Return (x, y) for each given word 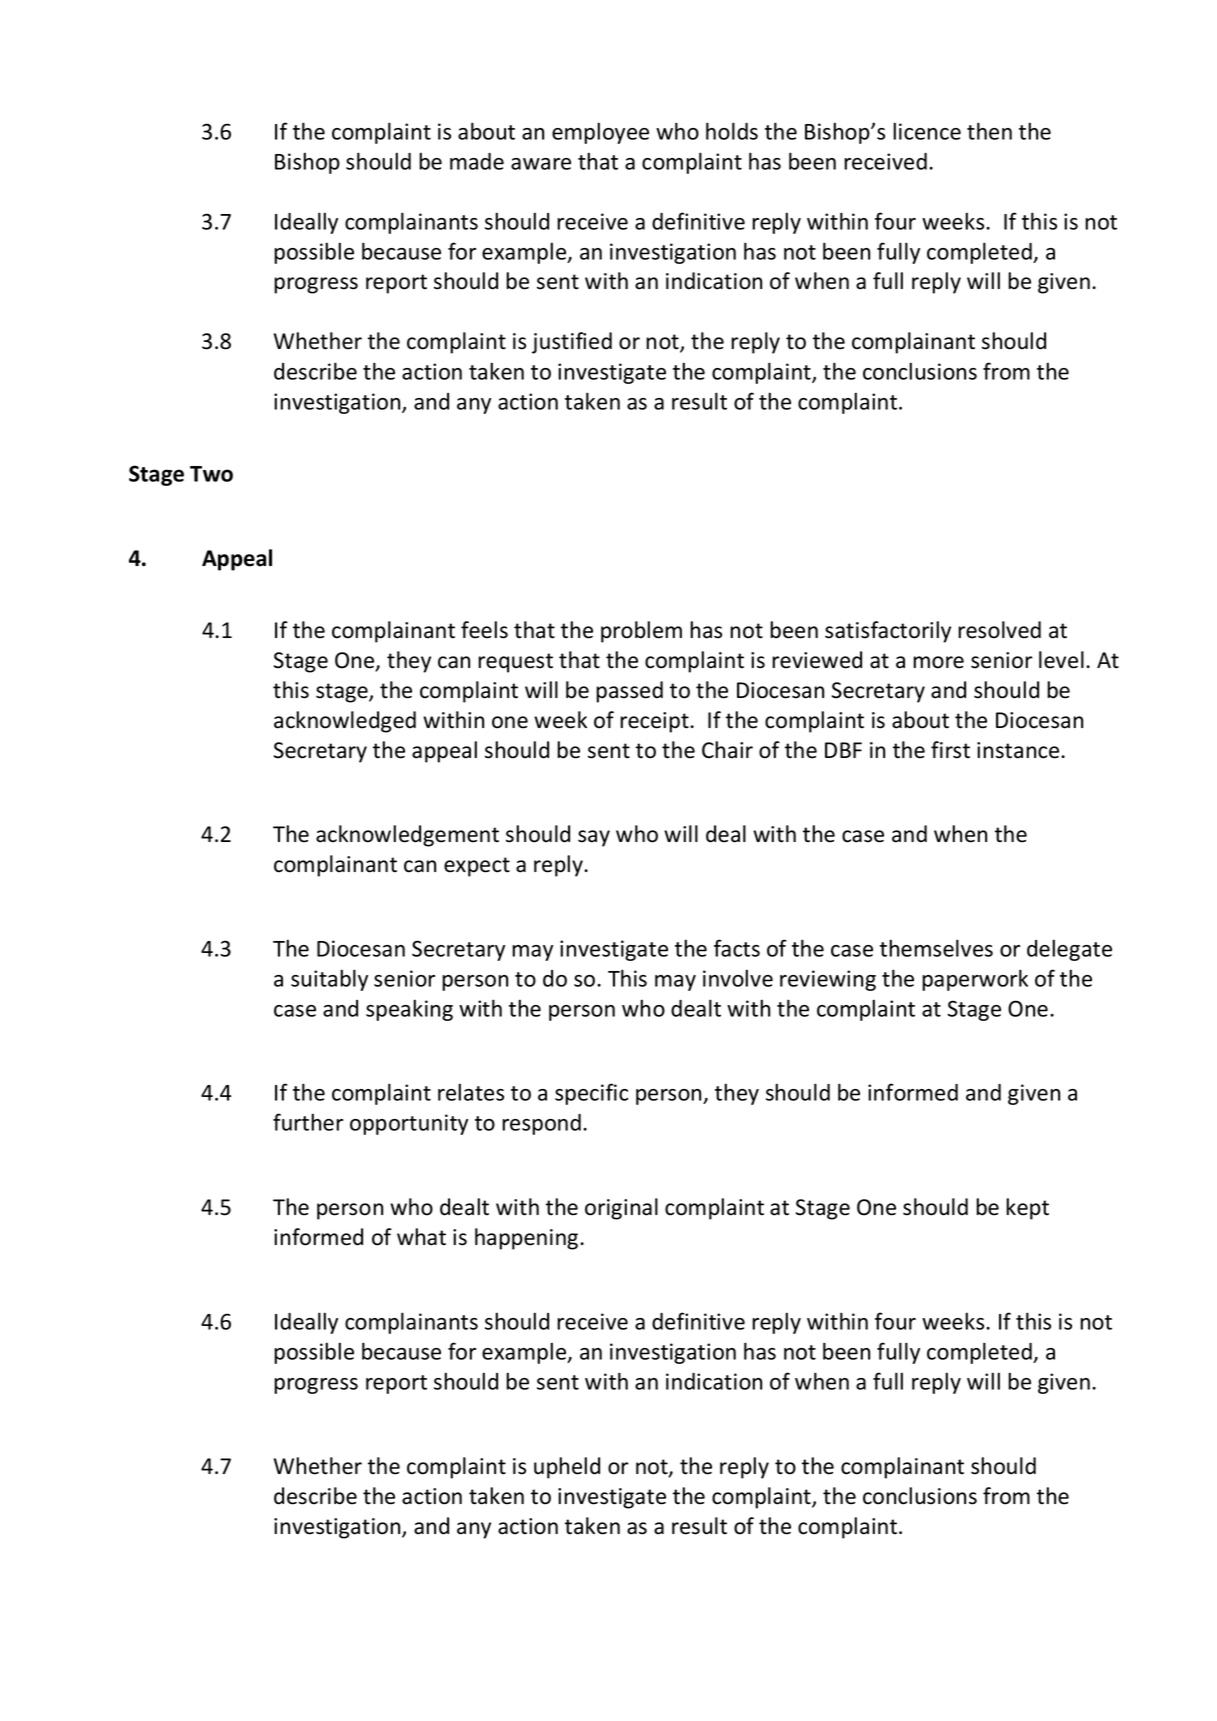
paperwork (975, 980)
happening (528, 1239)
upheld (567, 1468)
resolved (999, 630)
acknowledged (345, 722)
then (989, 131)
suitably (329, 980)
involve (738, 978)
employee (600, 133)
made (477, 161)
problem (641, 632)
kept (1027, 1209)
